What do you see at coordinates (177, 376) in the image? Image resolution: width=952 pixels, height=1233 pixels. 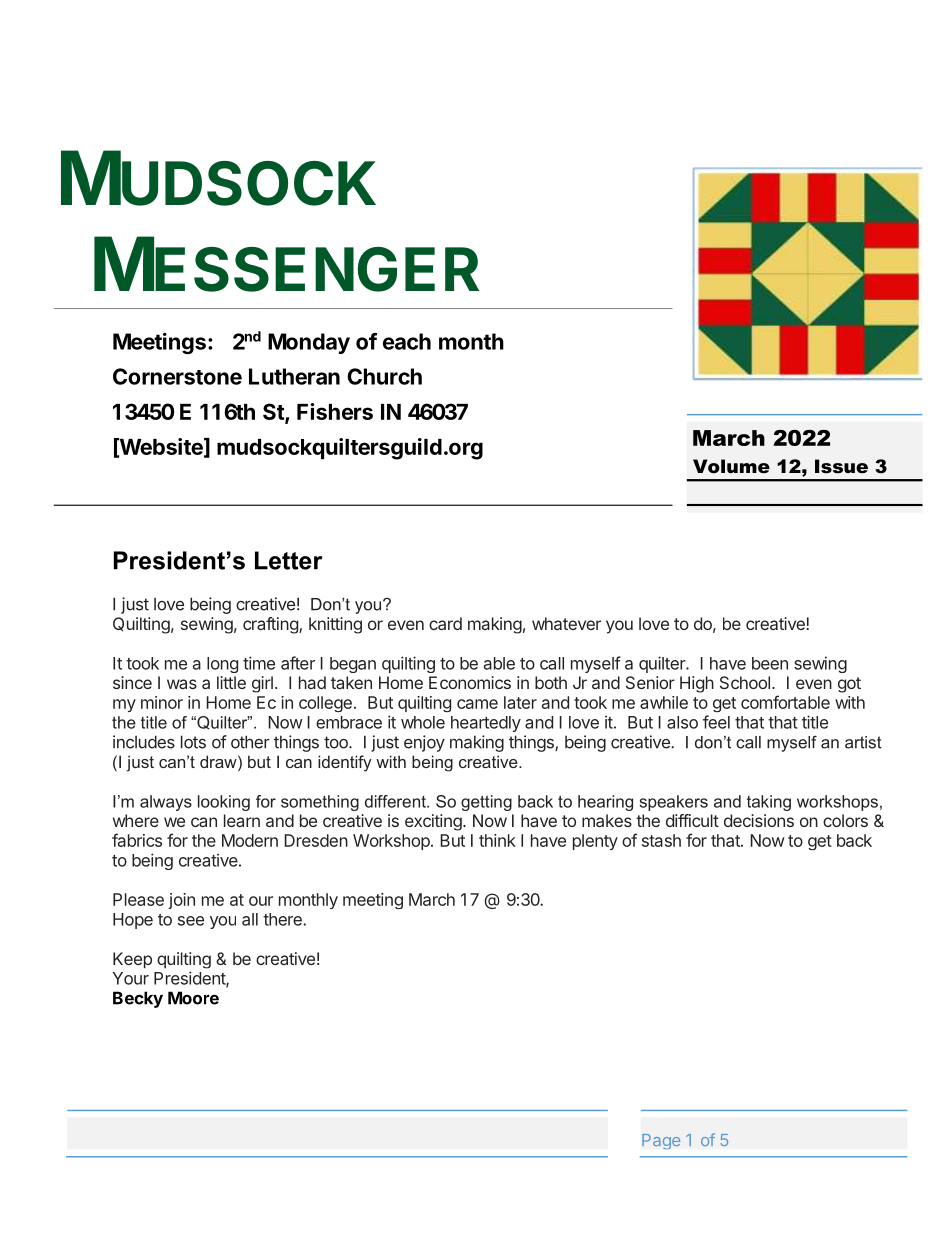 I see `Cornerstone` at bounding box center [177, 376].
